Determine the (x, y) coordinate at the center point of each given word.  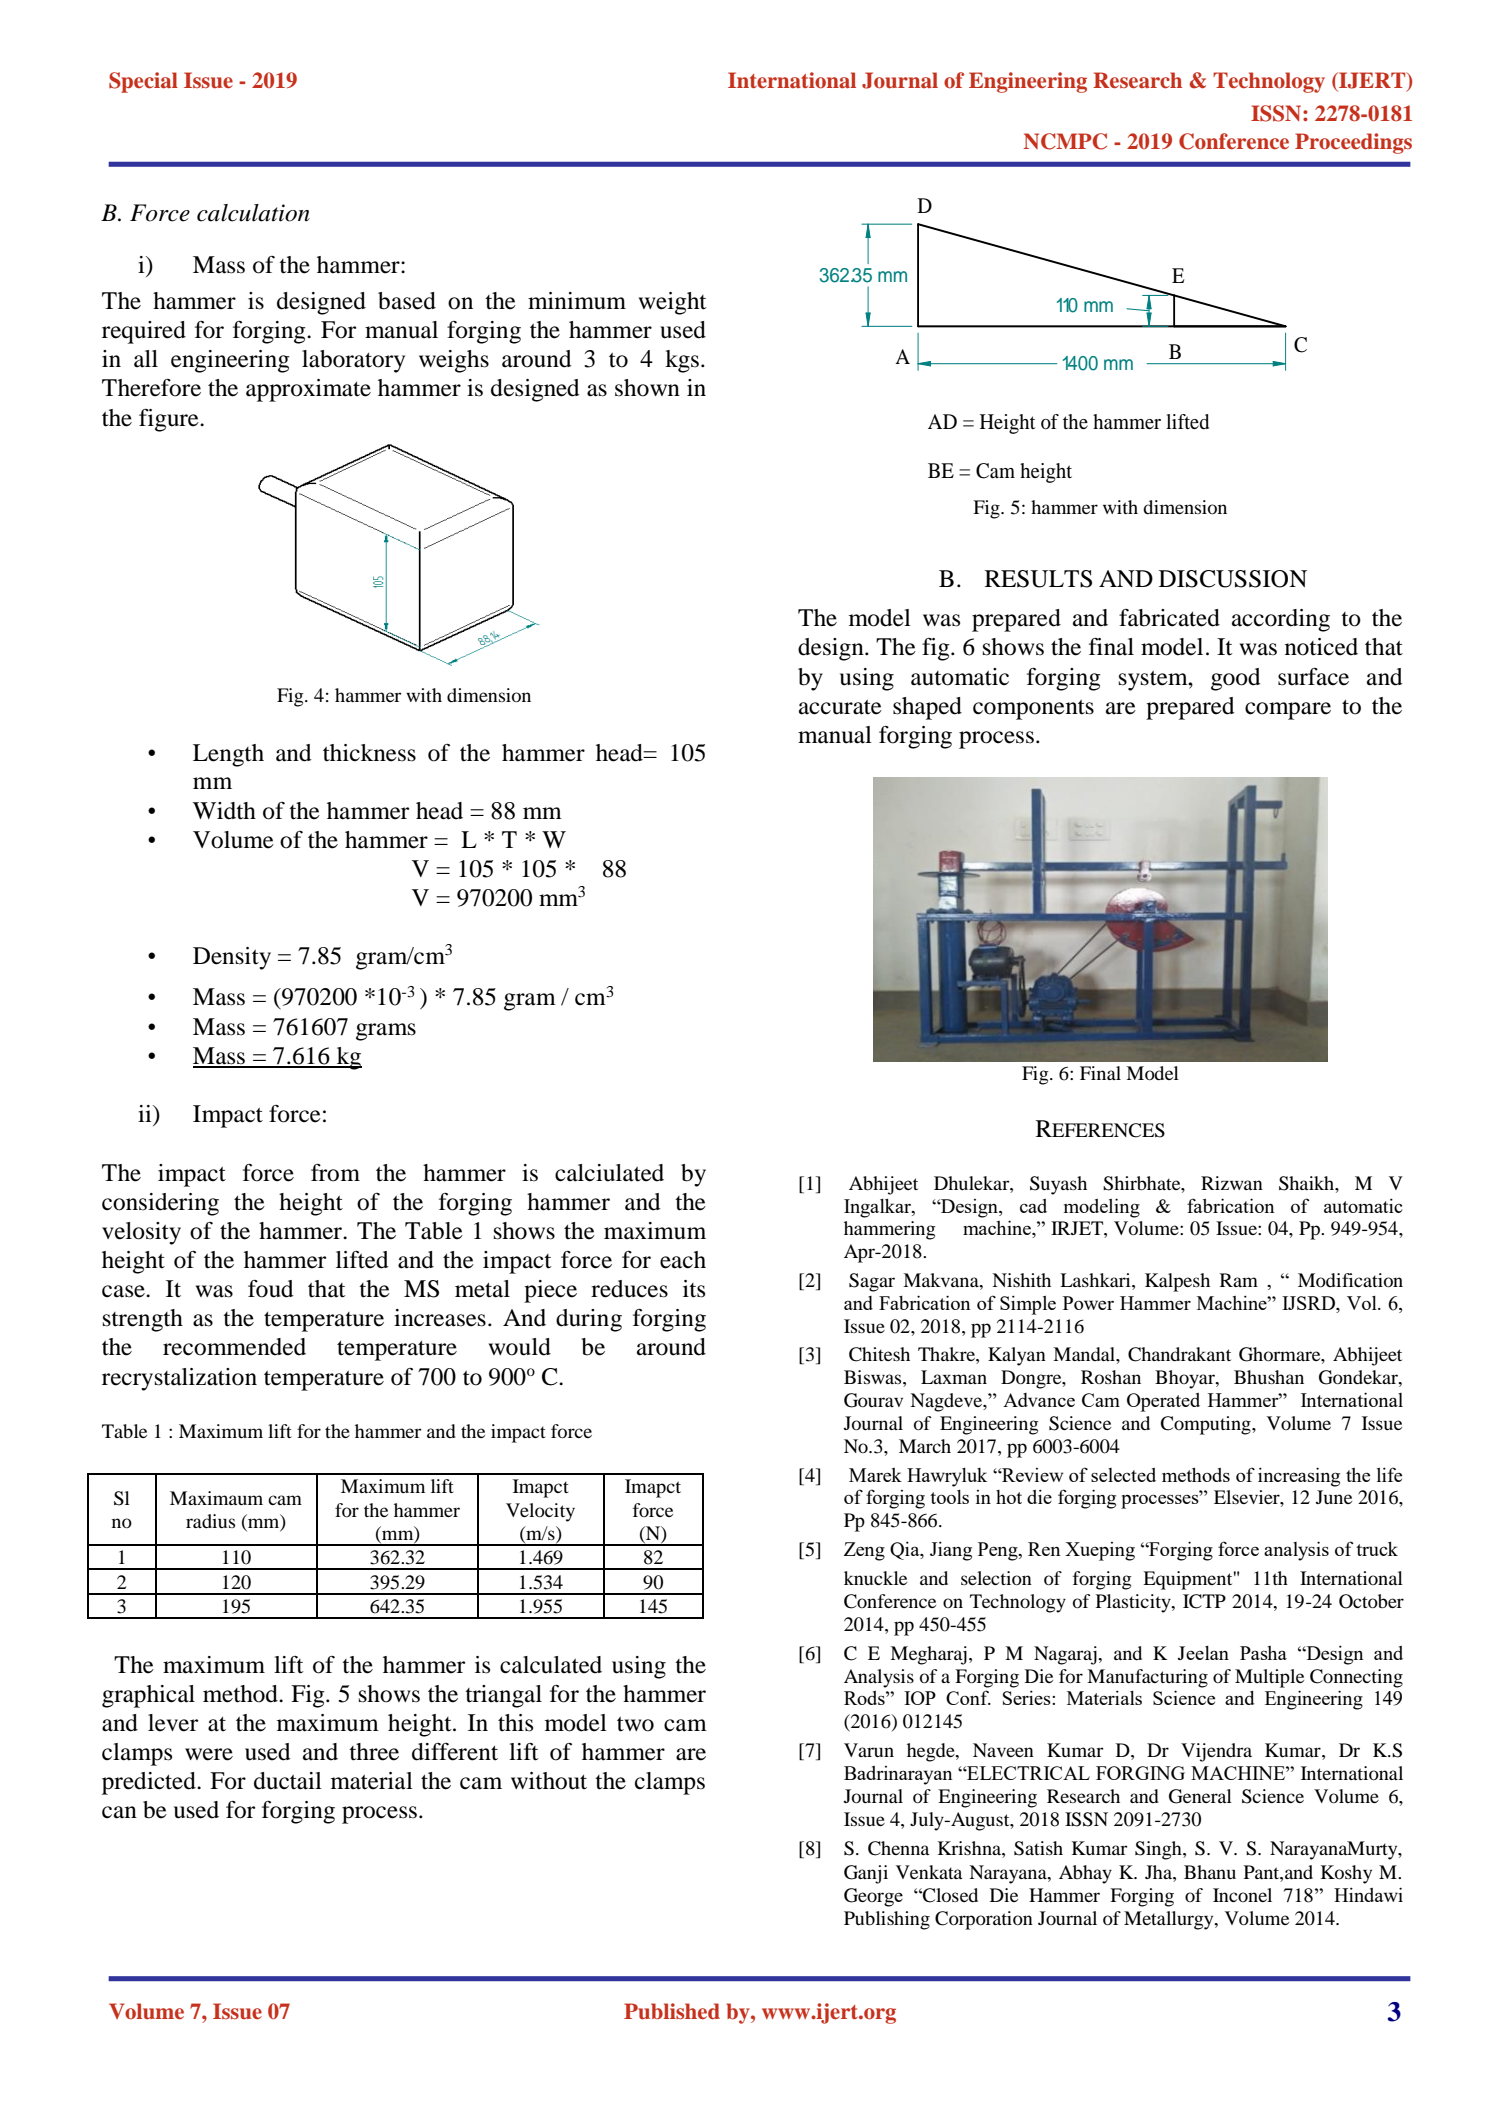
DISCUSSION (1233, 579)
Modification (1350, 1280)
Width (224, 811)
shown (647, 388)
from (335, 1173)
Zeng (864, 1551)
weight (673, 303)
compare (1288, 711)
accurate (840, 707)
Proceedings (1353, 143)
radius (210, 1521)
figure (170, 420)
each (683, 1260)
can (119, 1812)
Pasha (1263, 1653)
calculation (253, 213)
